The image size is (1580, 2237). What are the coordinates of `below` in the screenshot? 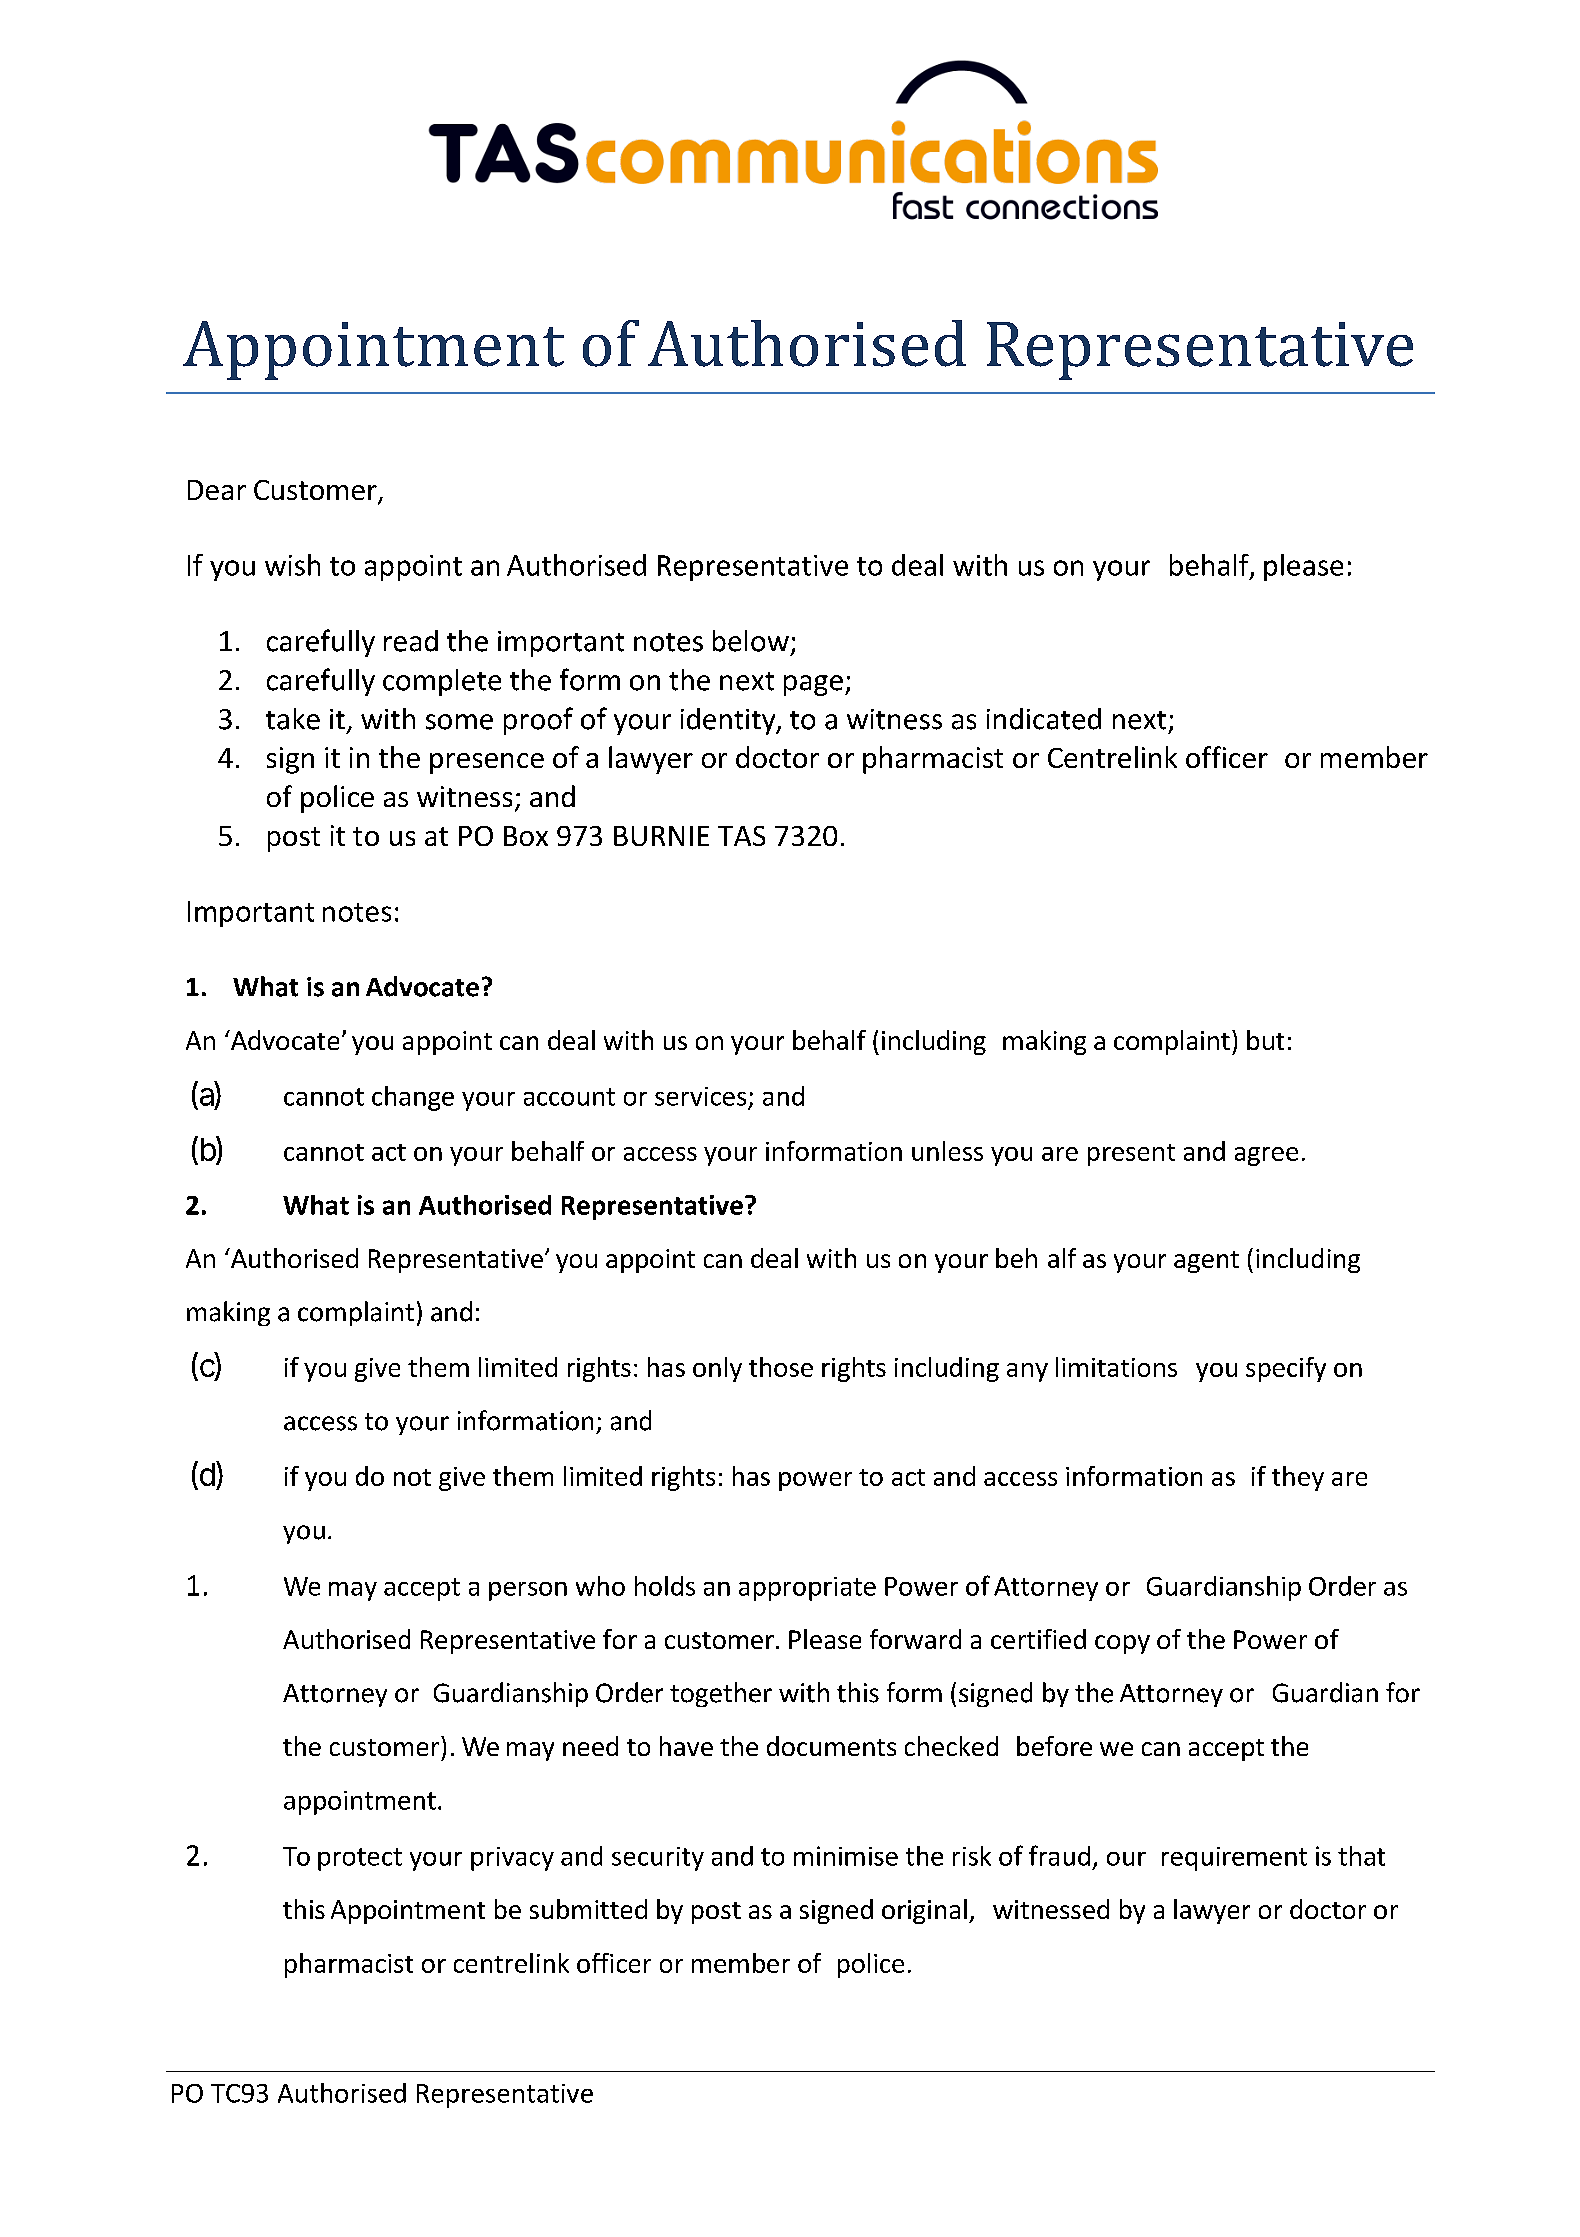 It's located at (751, 641).
